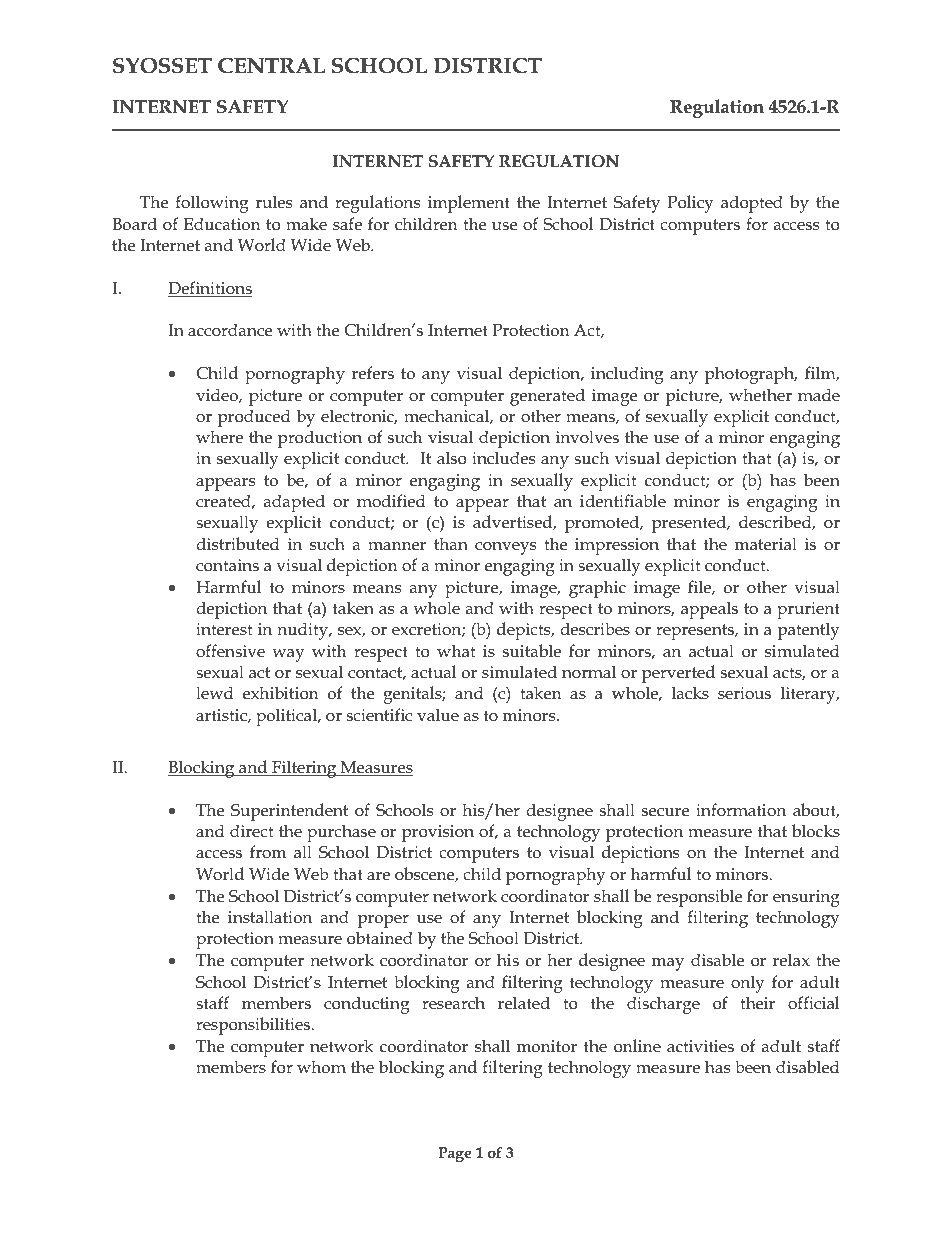  Describe the element at coordinates (760, 395) in the page. I see `whether` at that location.
